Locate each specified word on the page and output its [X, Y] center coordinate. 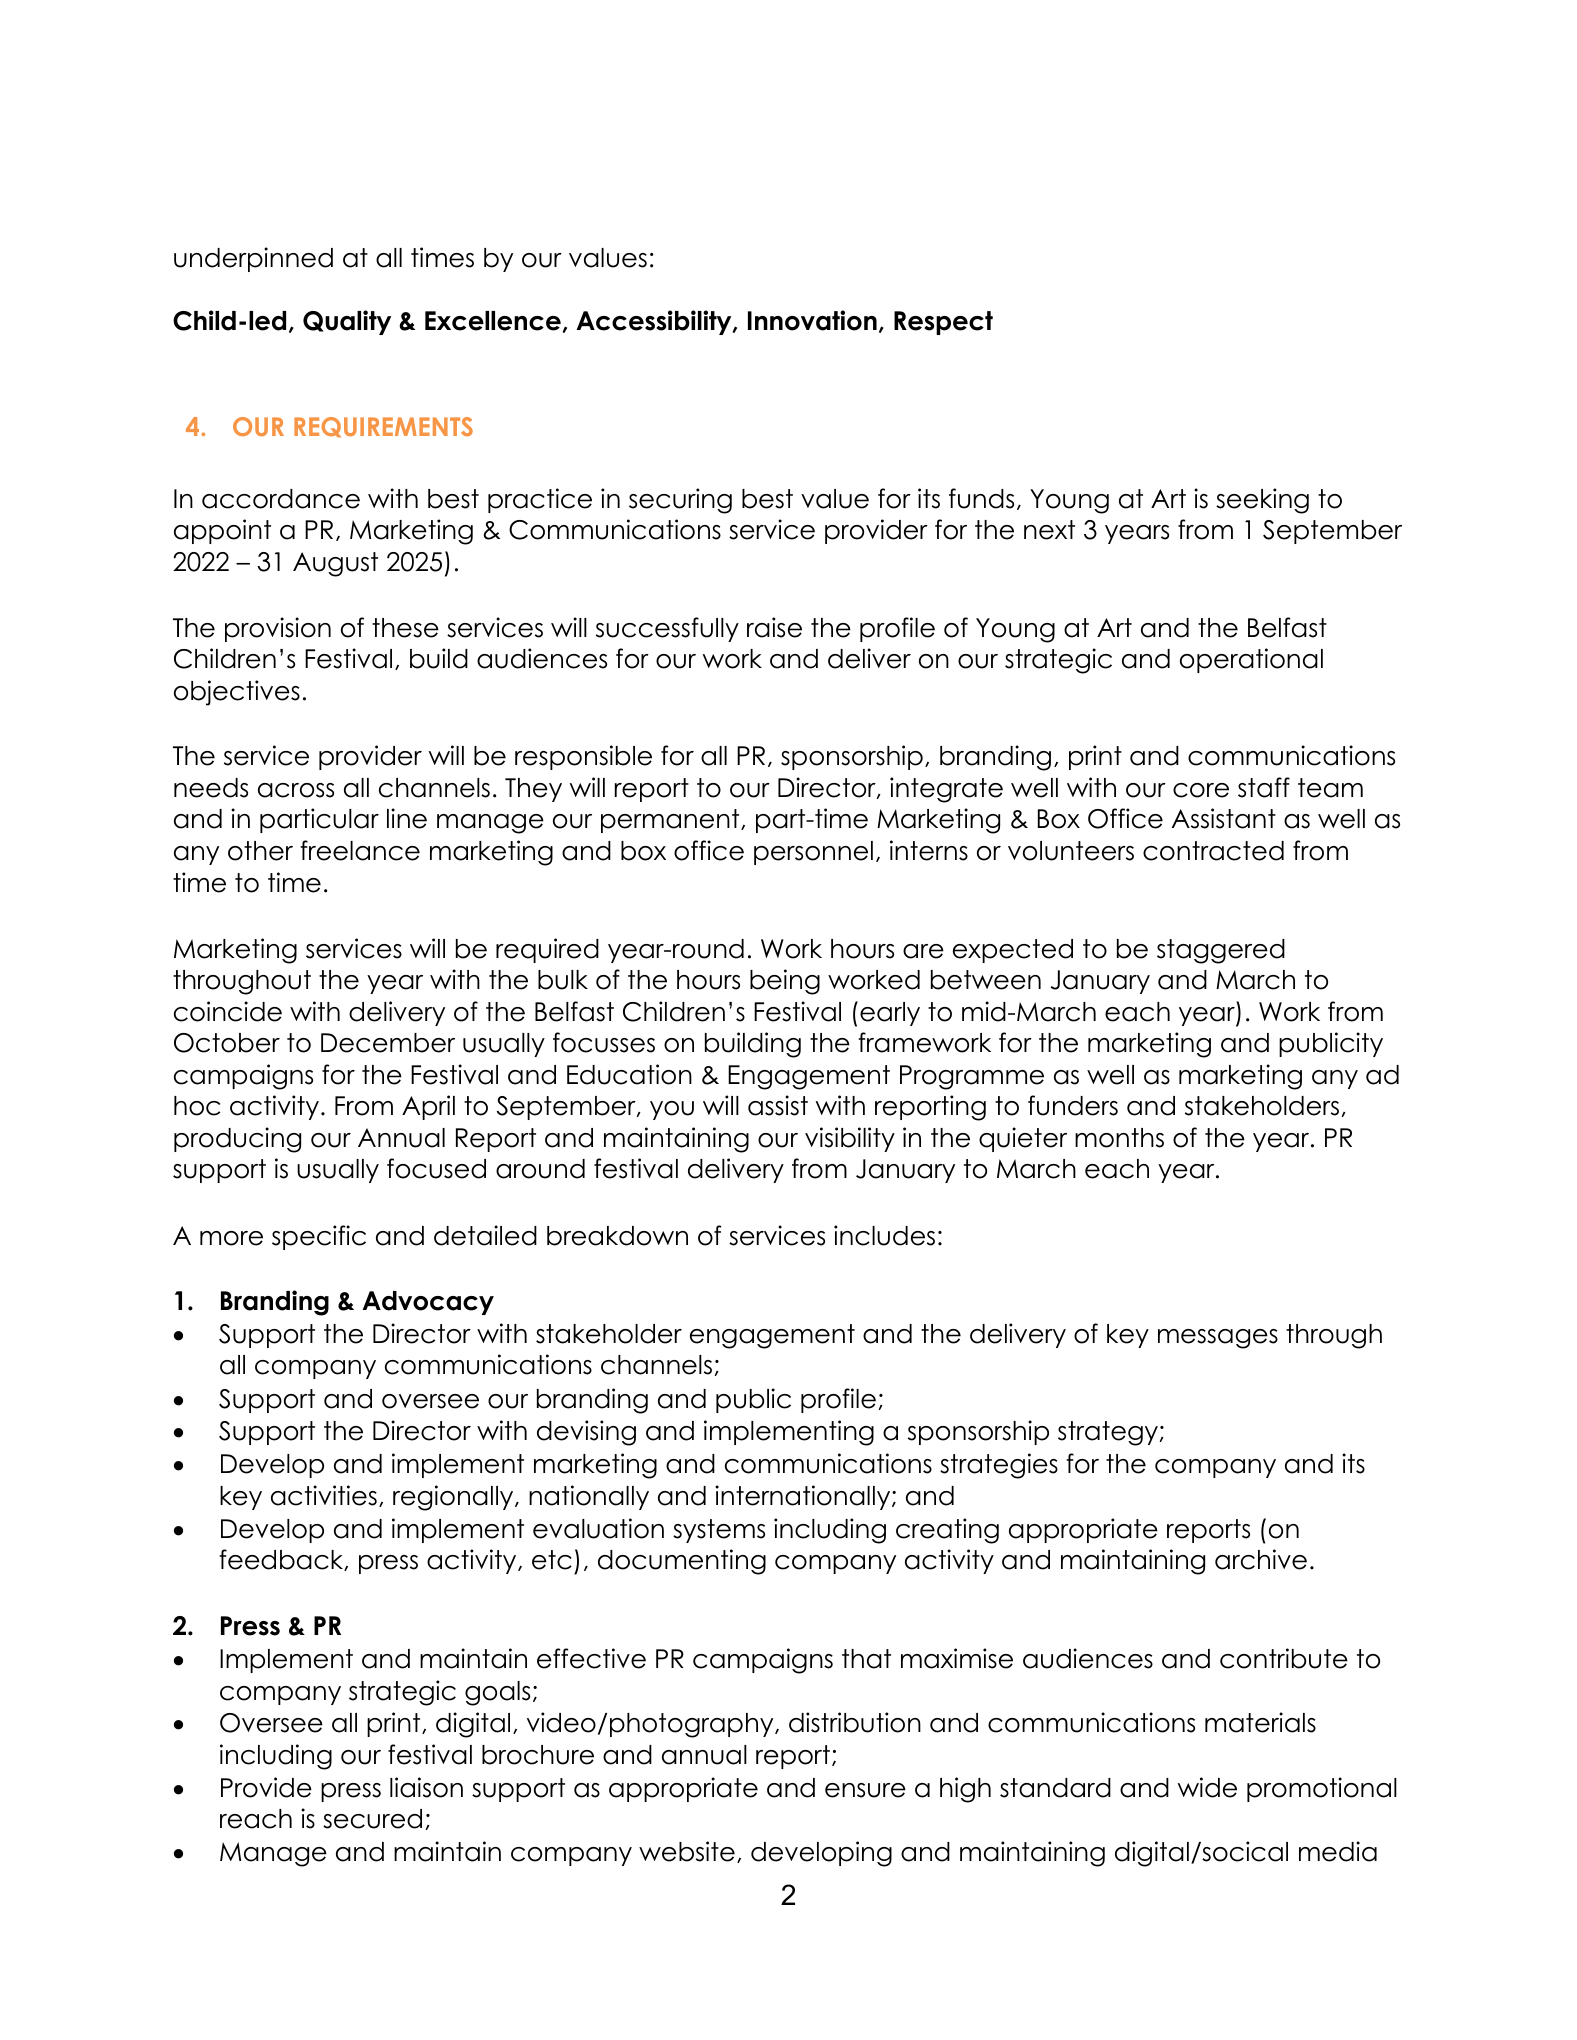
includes [884, 1235]
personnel [813, 853]
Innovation [812, 320]
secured [372, 1819]
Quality [347, 322]
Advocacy [428, 1303]
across [296, 790]
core [1201, 790]
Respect [943, 323]
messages [1218, 1339]
